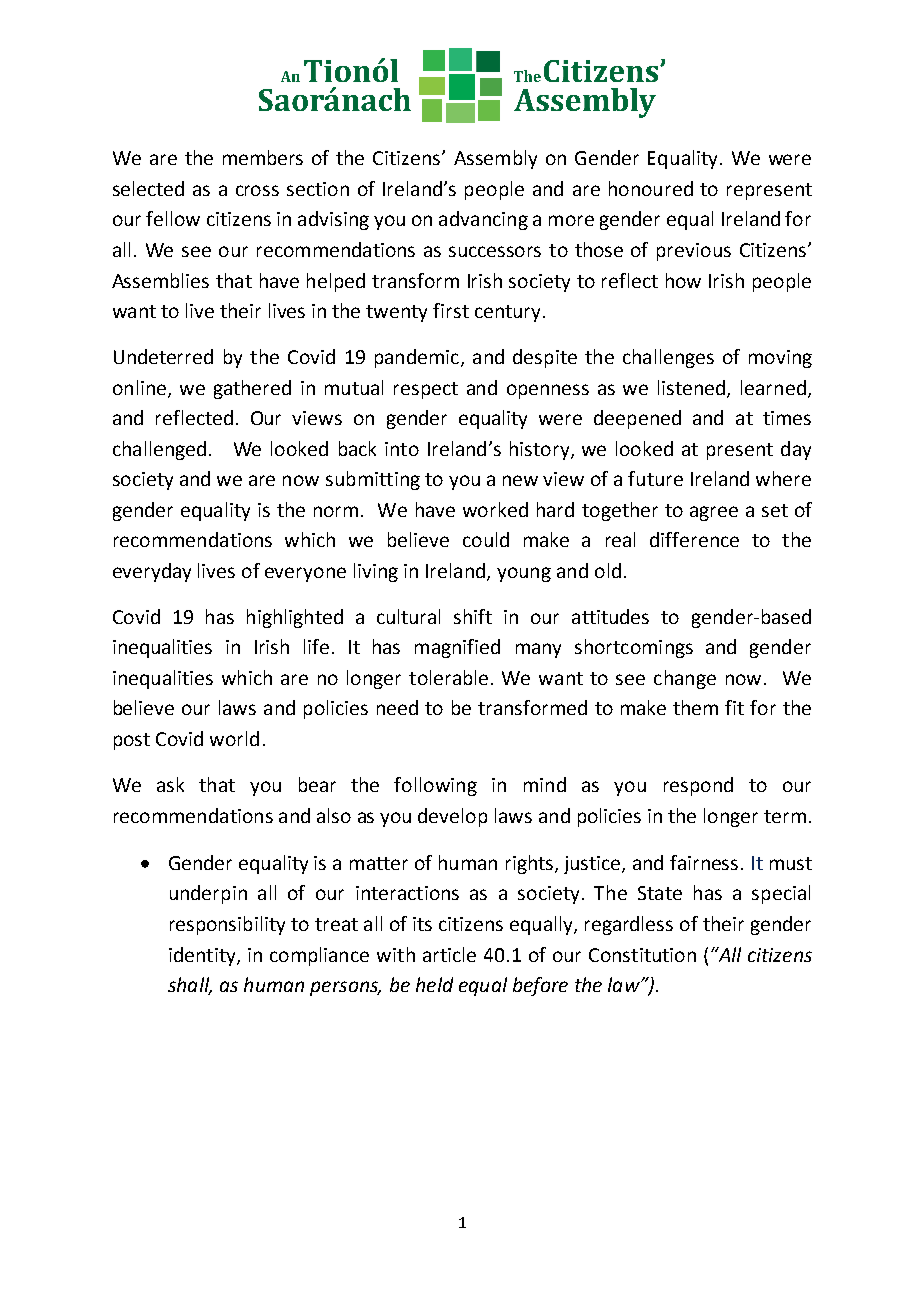 This page has width=924, height=1308. I want to click on cross, so click(257, 190).
